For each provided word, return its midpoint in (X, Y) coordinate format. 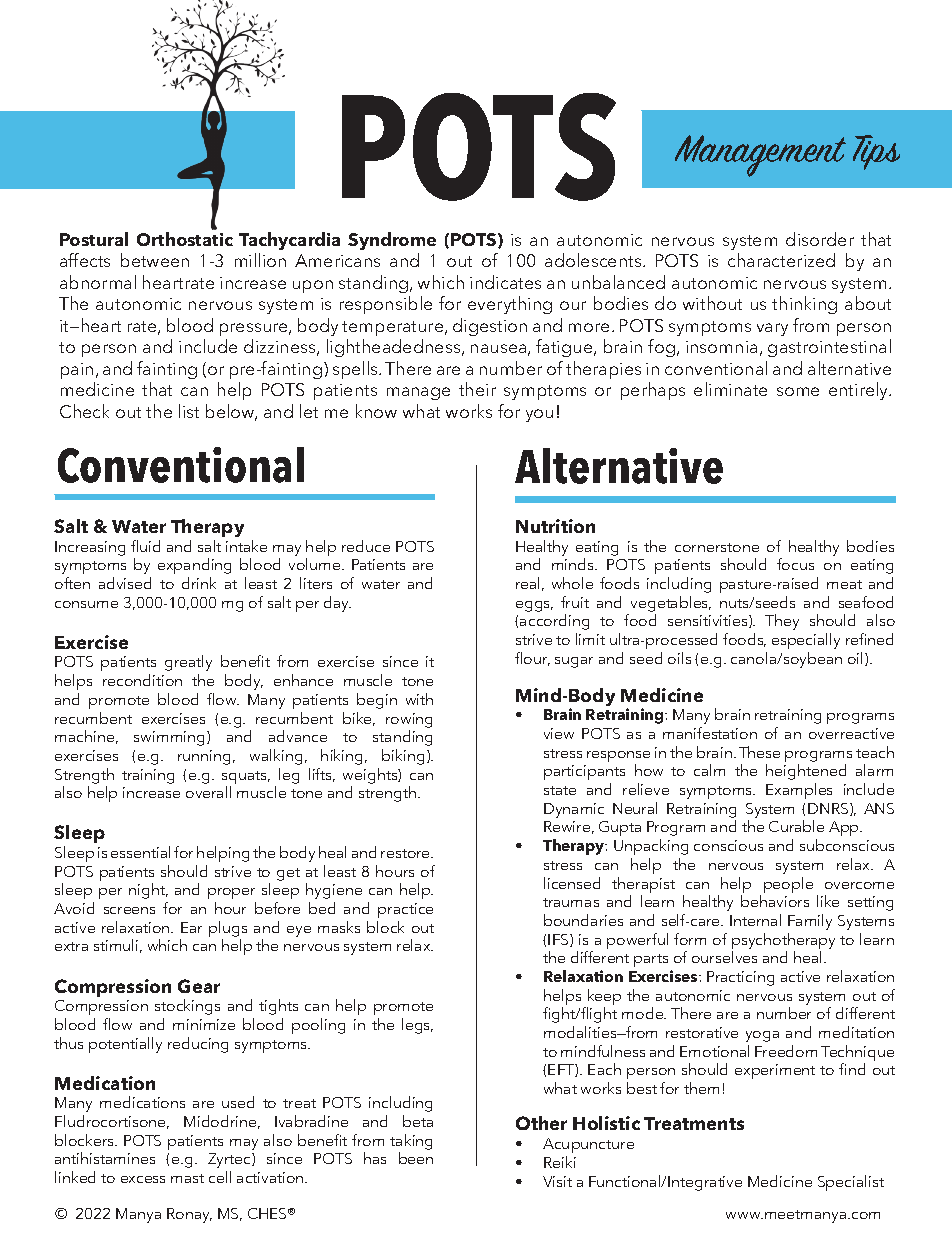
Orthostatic (185, 239)
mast (187, 1178)
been (416, 1158)
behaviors (775, 901)
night (148, 891)
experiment (775, 1071)
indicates (505, 282)
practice (405, 910)
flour (532, 659)
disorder (820, 239)
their (477, 389)
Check (84, 411)
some (798, 391)
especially (806, 641)
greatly (188, 663)
